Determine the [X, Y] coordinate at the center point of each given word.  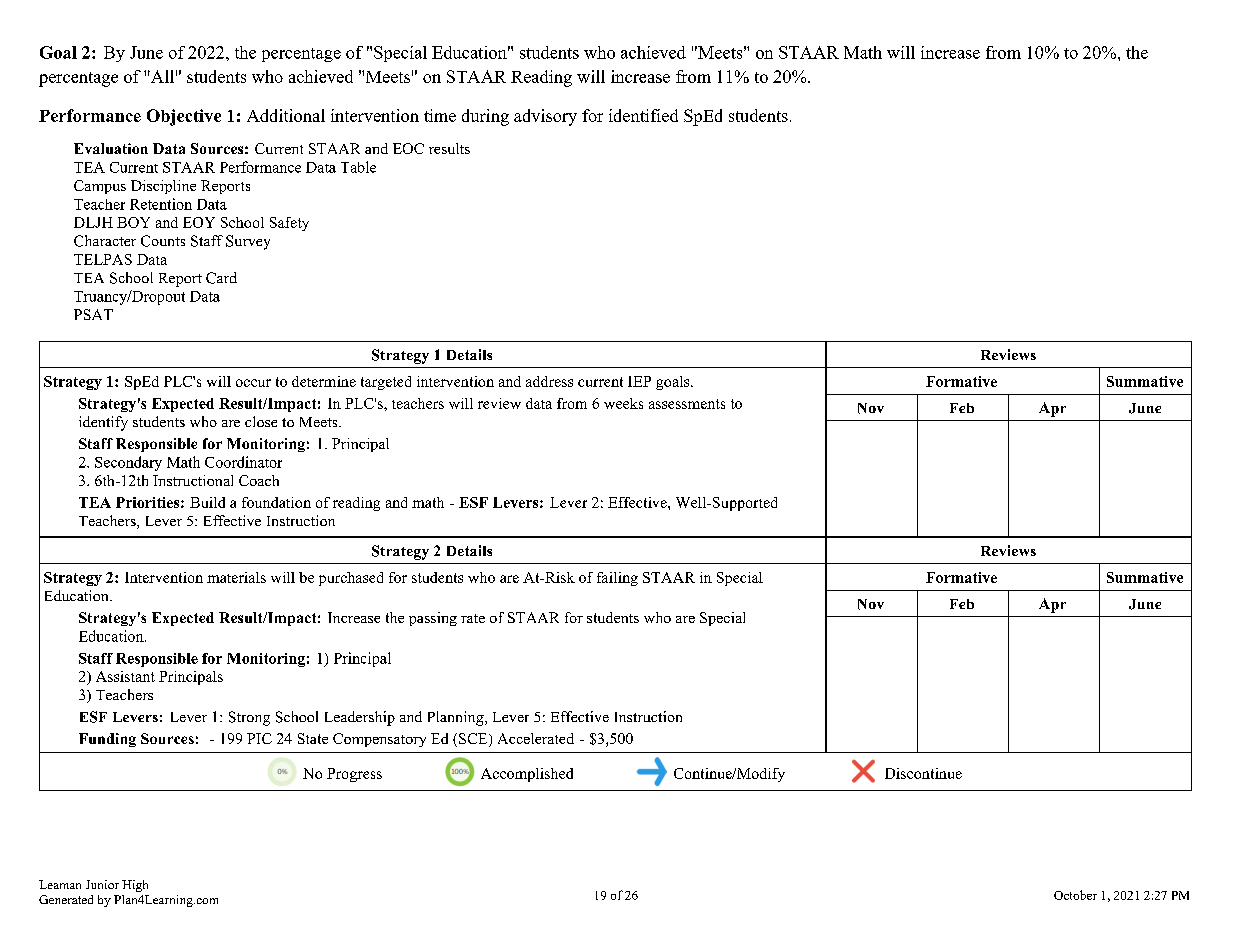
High [135, 886]
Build [207, 502]
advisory [545, 117]
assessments [687, 404]
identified [643, 115]
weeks [623, 403]
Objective [184, 117]
